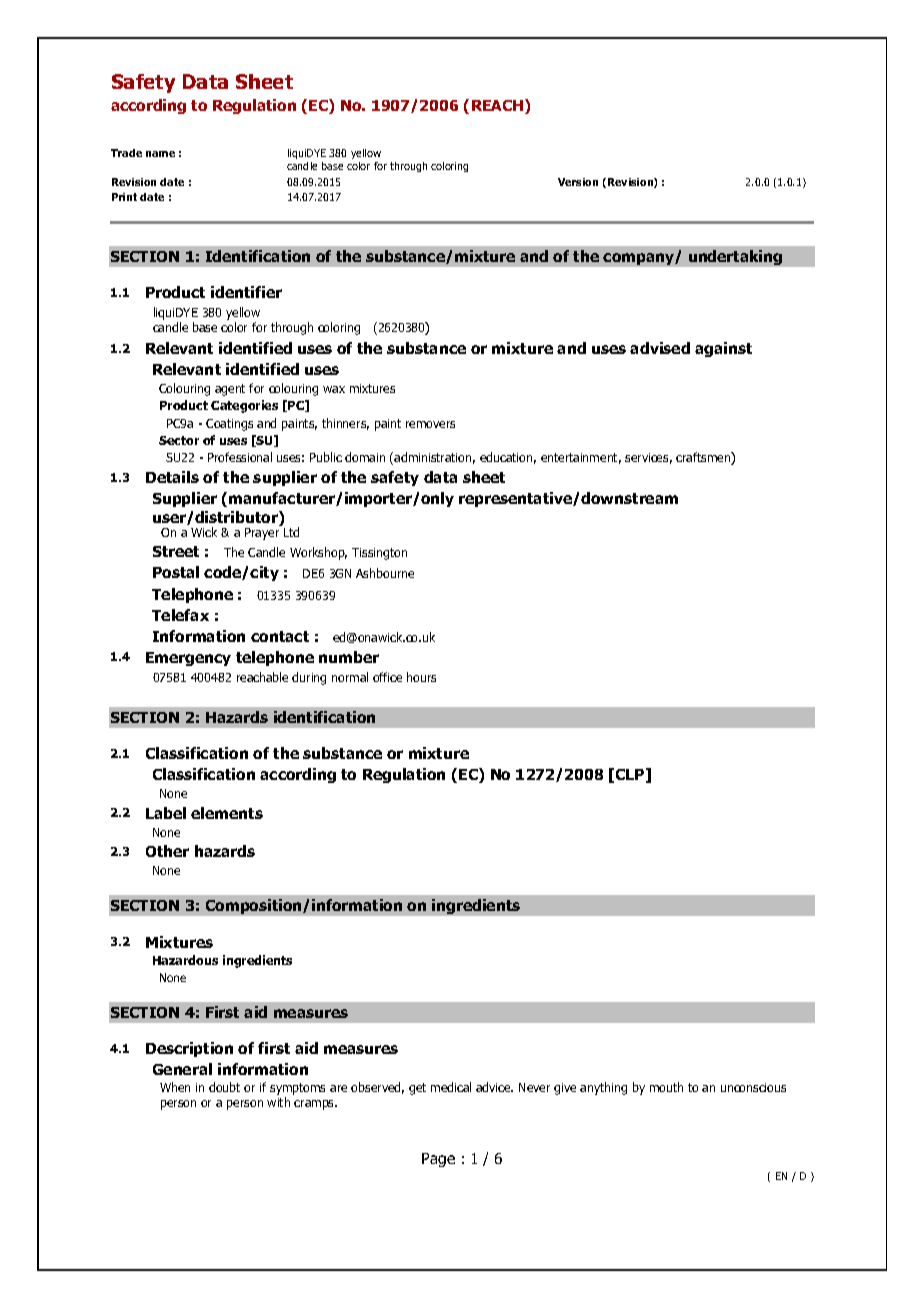  Describe the element at coordinates (666, 1087) in the screenshot. I see `mouth` at that location.
